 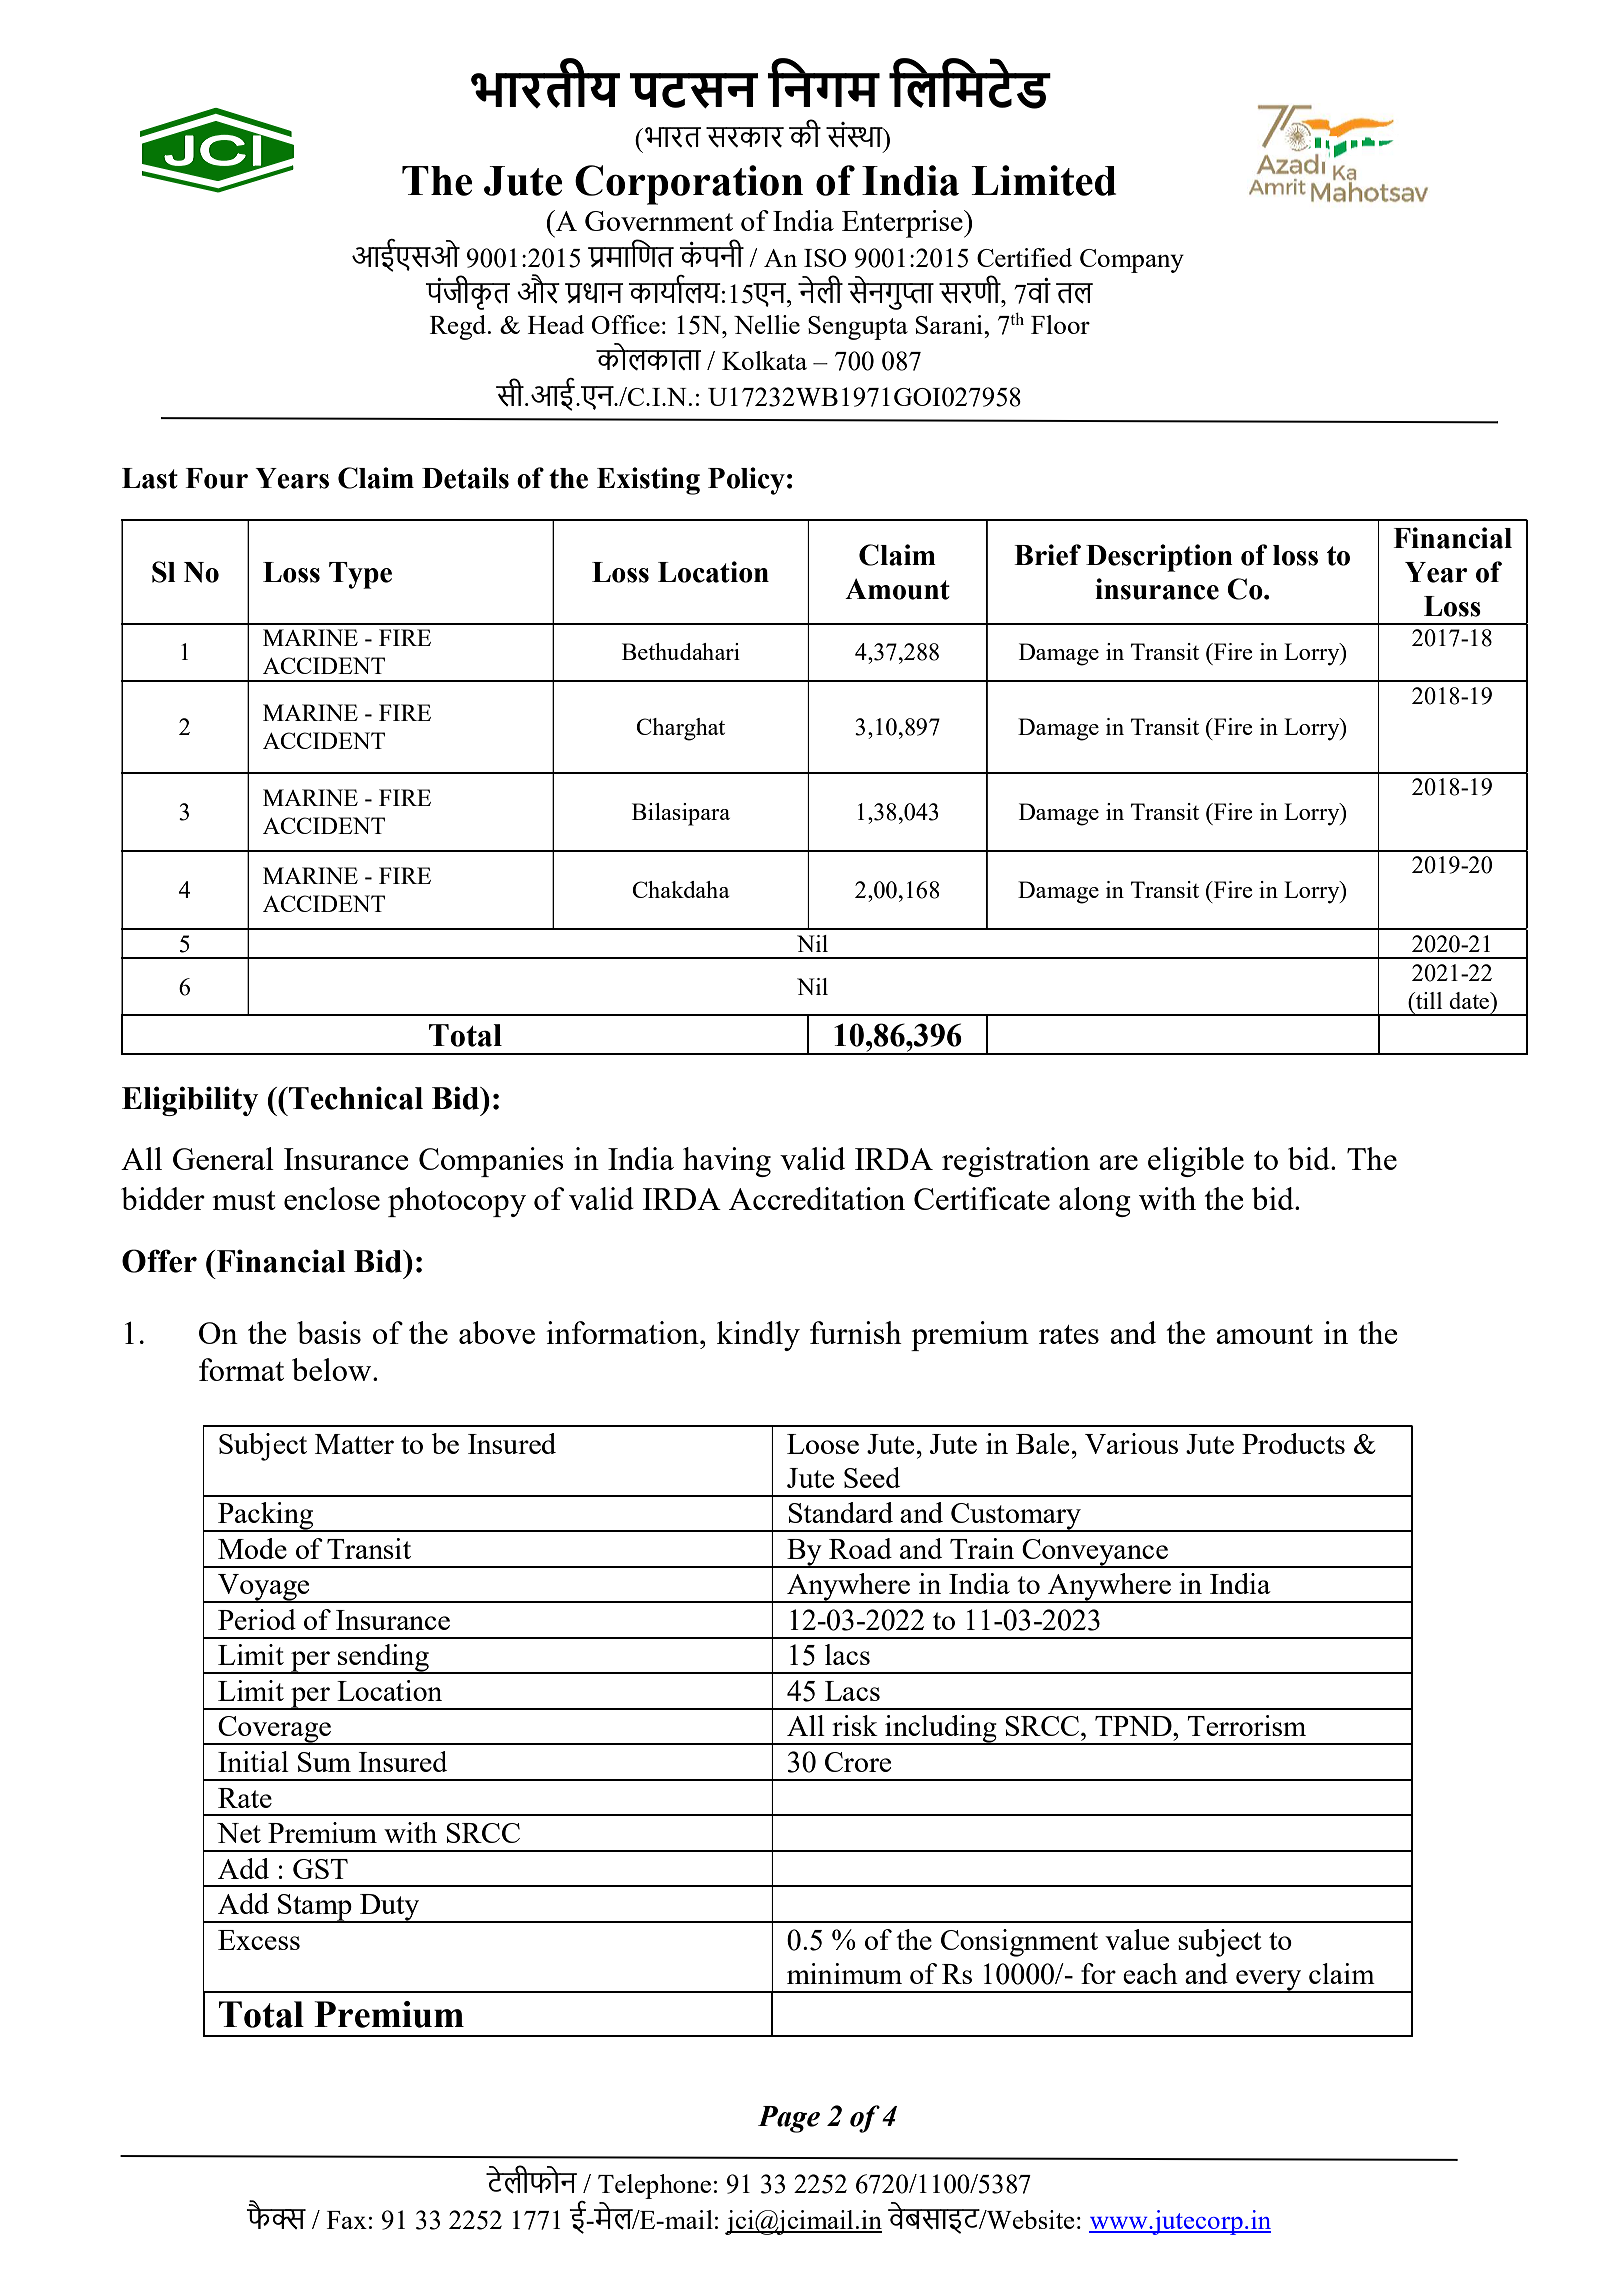 What do you see at coordinates (825, 258) in the screenshot?
I see `ISO` at bounding box center [825, 258].
